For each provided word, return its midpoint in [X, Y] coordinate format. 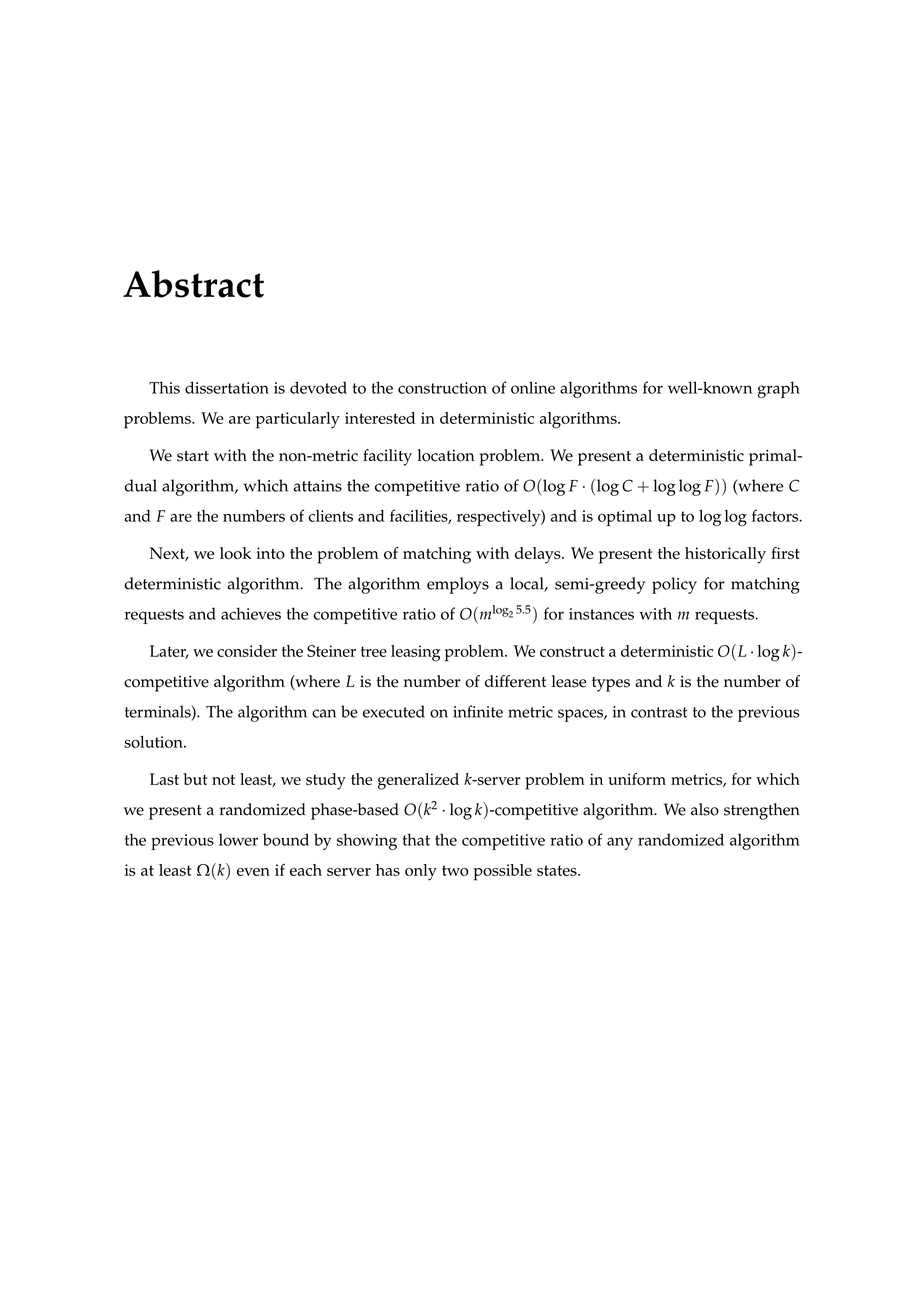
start [193, 456]
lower [238, 839]
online [533, 387]
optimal [625, 518]
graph [779, 389]
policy [674, 585]
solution [154, 742]
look [235, 553]
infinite [478, 711]
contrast [659, 712]
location [445, 455]
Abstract [193, 284]
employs [458, 585]
